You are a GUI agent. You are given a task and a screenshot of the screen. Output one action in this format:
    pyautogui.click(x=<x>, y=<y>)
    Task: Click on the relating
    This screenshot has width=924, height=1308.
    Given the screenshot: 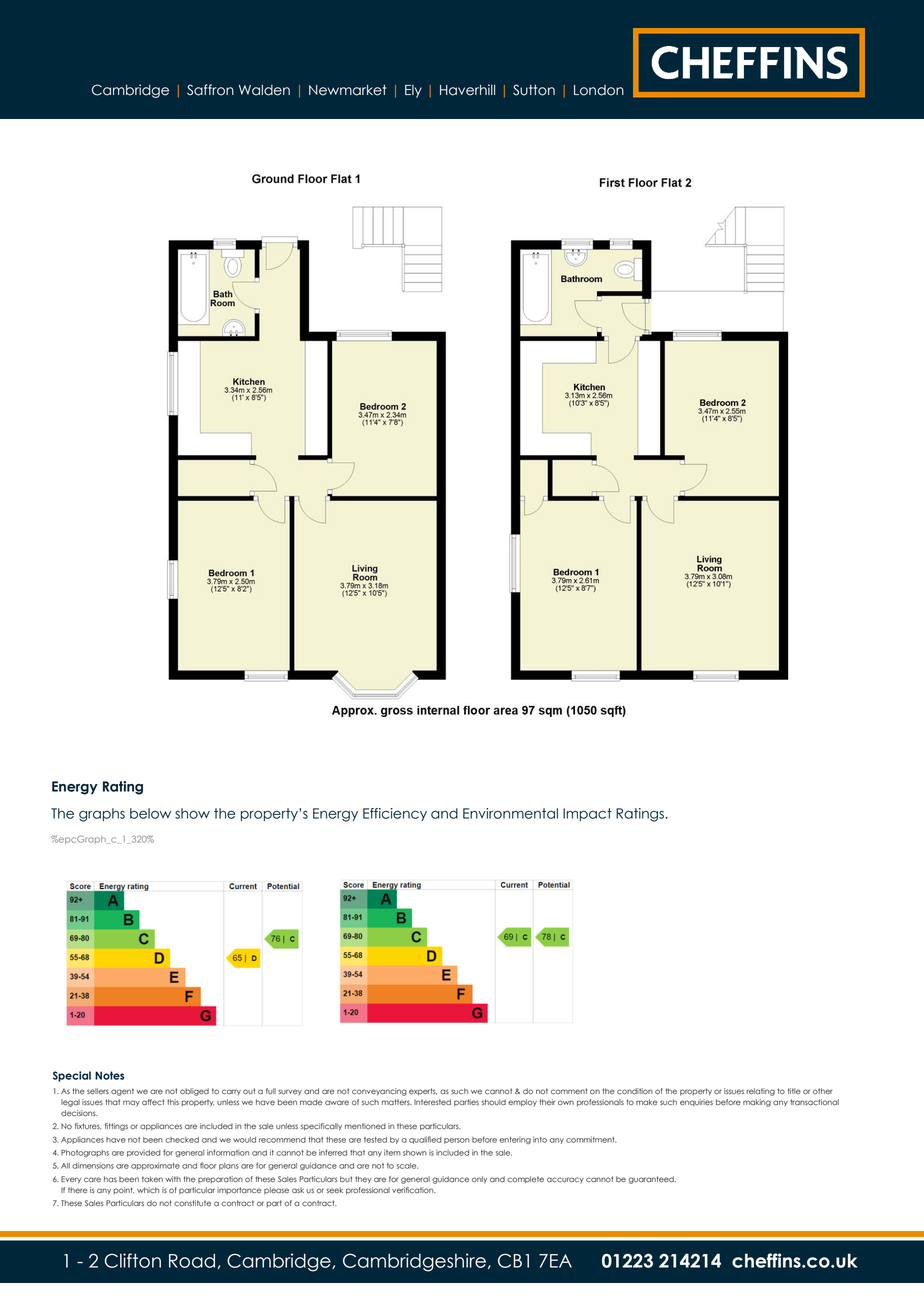 What is the action you would take?
    pyautogui.click(x=760, y=1092)
